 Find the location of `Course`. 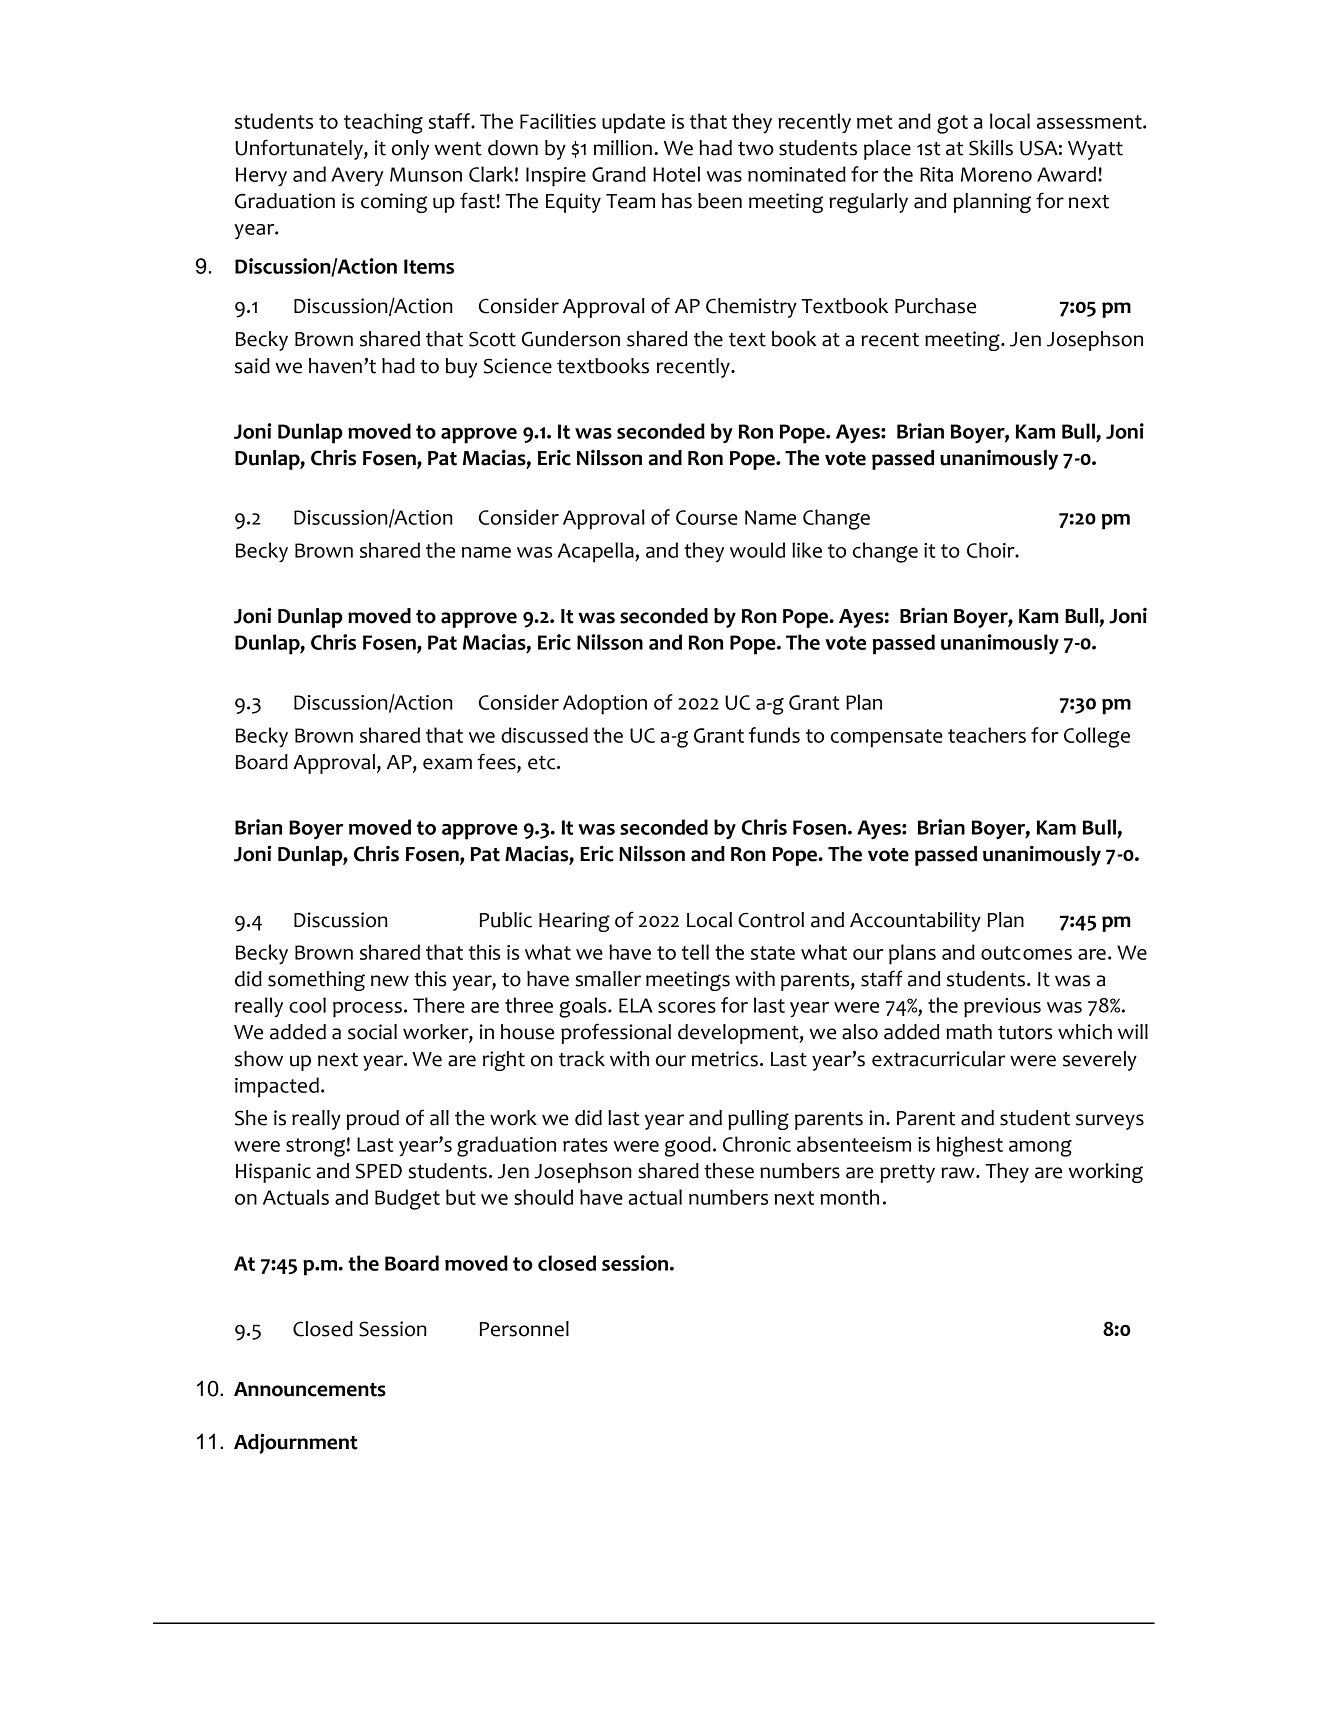

Course is located at coordinates (707, 517).
